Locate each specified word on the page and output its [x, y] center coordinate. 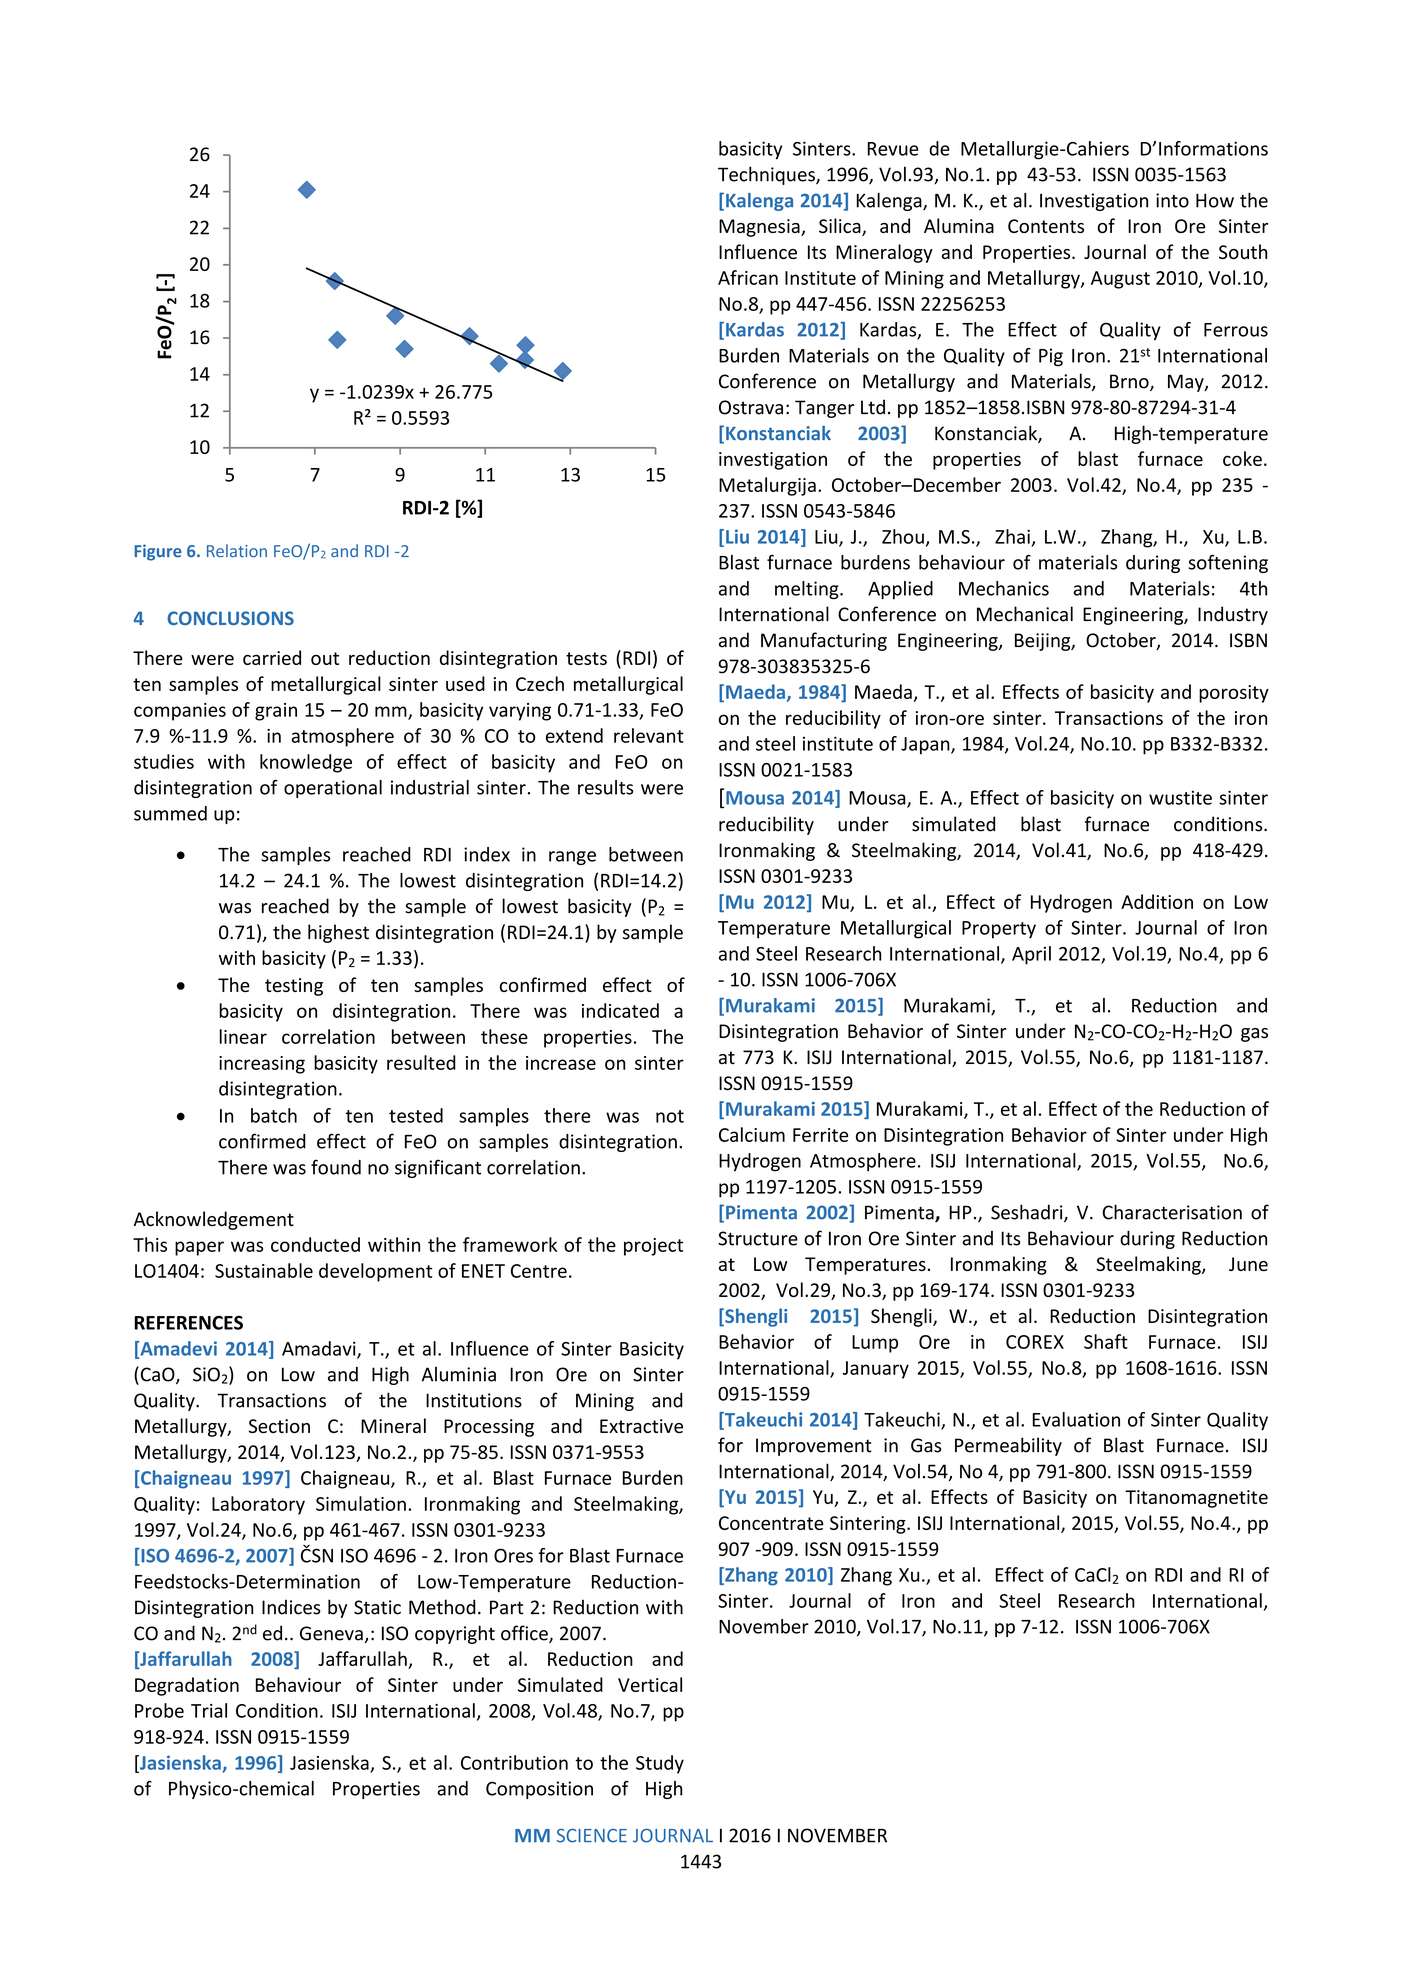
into [1172, 200]
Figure [158, 552]
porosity [1234, 694]
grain [276, 712]
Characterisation [1172, 1212]
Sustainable [264, 1270]
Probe [159, 1710]
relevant [649, 735]
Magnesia [760, 228]
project [653, 1247]
